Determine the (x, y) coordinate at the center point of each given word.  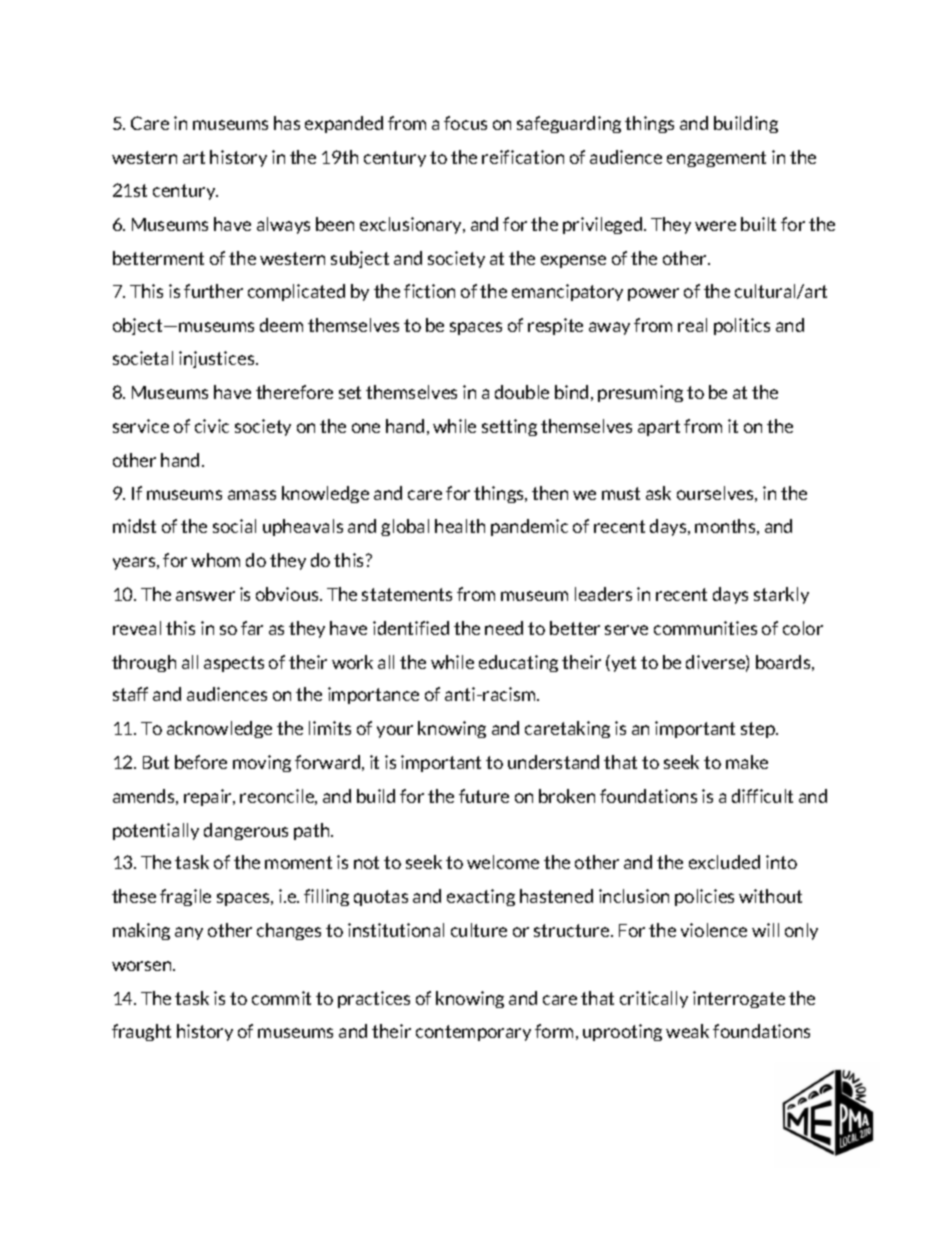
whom (215, 560)
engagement (716, 159)
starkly (781, 595)
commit (281, 998)
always (283, 225)
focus (465, 123)
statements (407, 594)
